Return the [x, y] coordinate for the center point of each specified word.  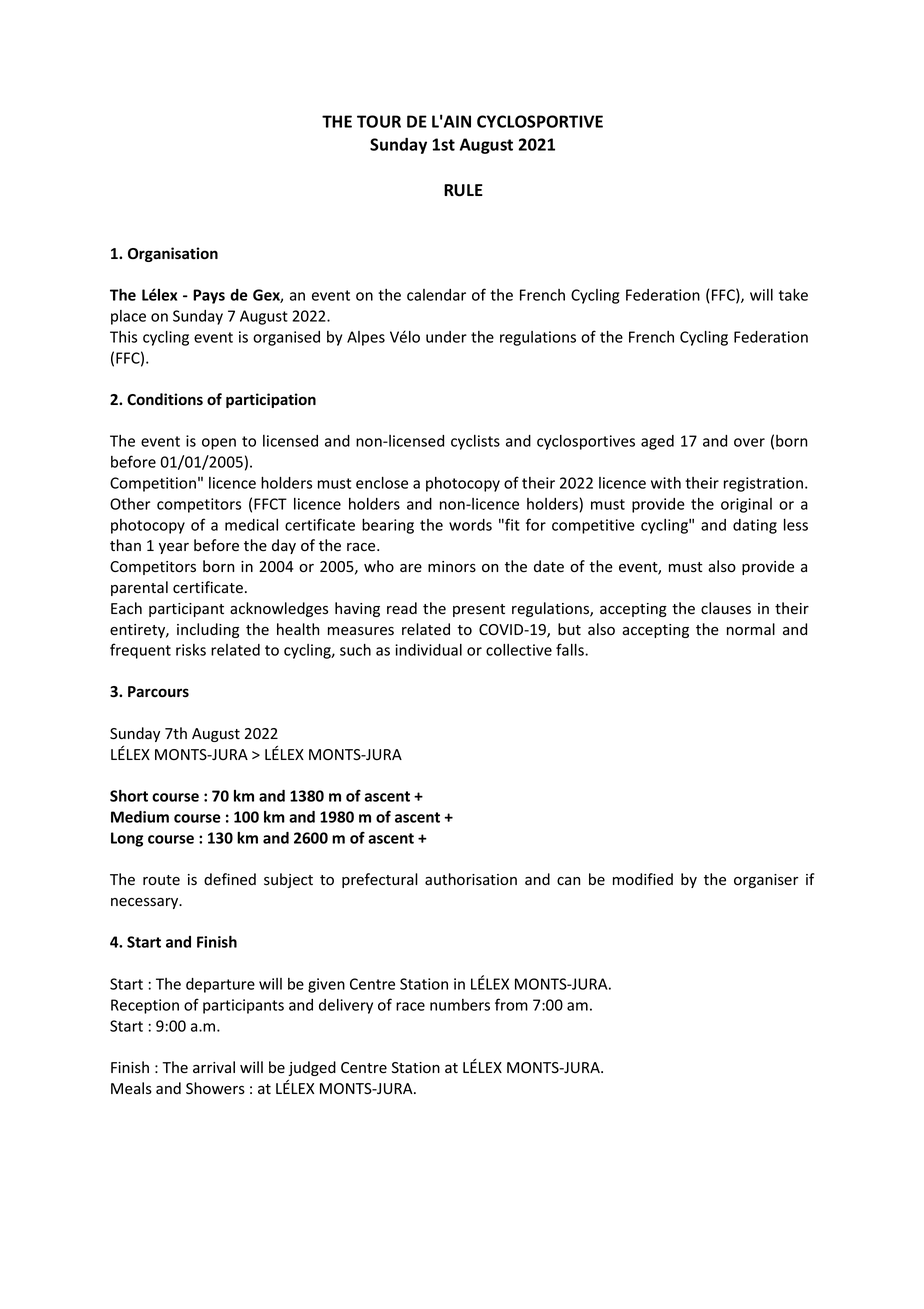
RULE [463, 190]
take [793, 295]
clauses [726, 608]
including [208, 630]
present [479, 610]
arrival [214, 1067]
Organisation [173, 254]
